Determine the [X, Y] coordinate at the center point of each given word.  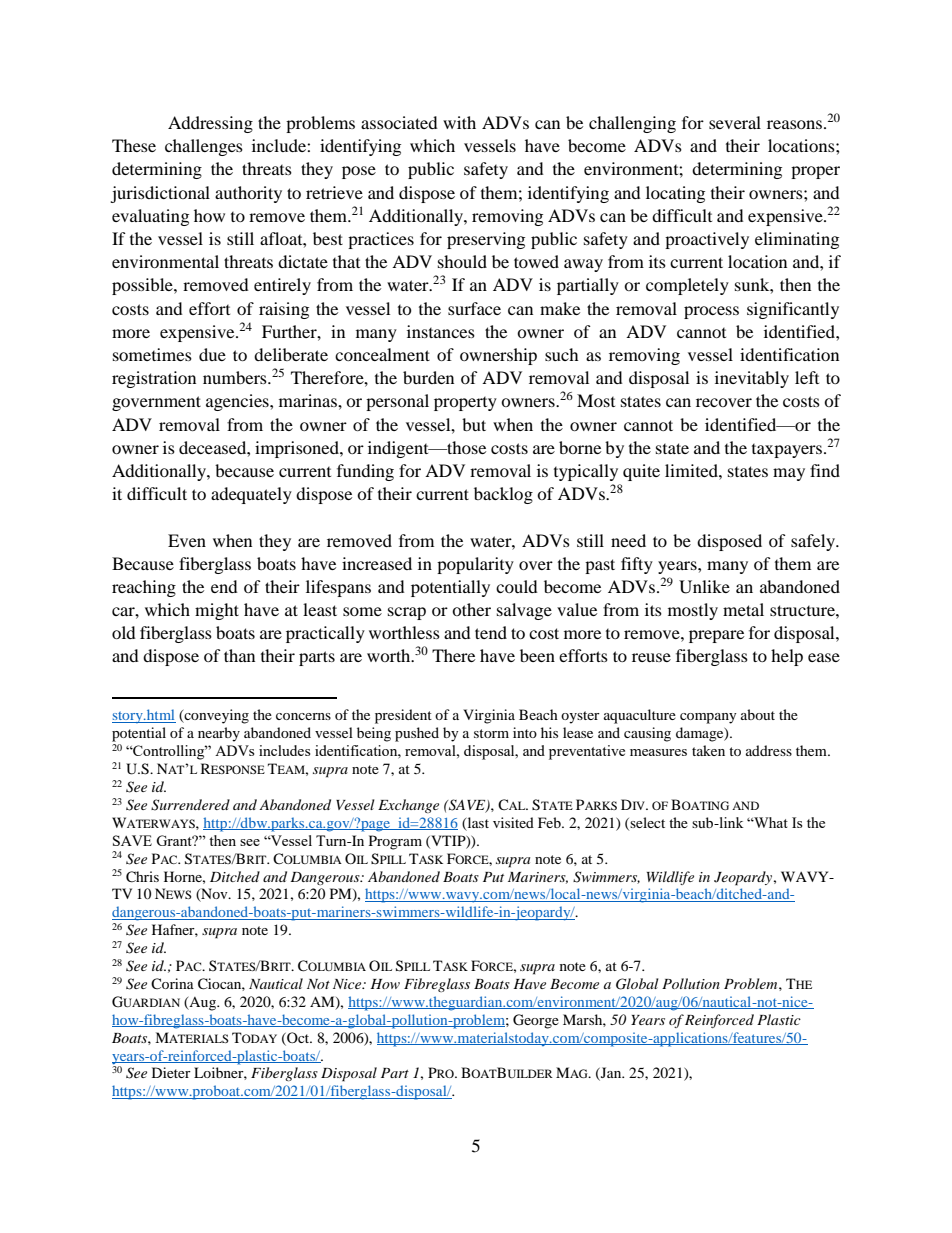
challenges [204, 147]
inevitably [752, 379]
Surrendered [190, 805]
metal [743, 609]
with [459, 122]
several [735, 122]
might [217, 611]
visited [513, 822]
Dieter [171, 1072]
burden [428, 377]
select [647, 822]
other [471, 609]
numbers [236, 377]
